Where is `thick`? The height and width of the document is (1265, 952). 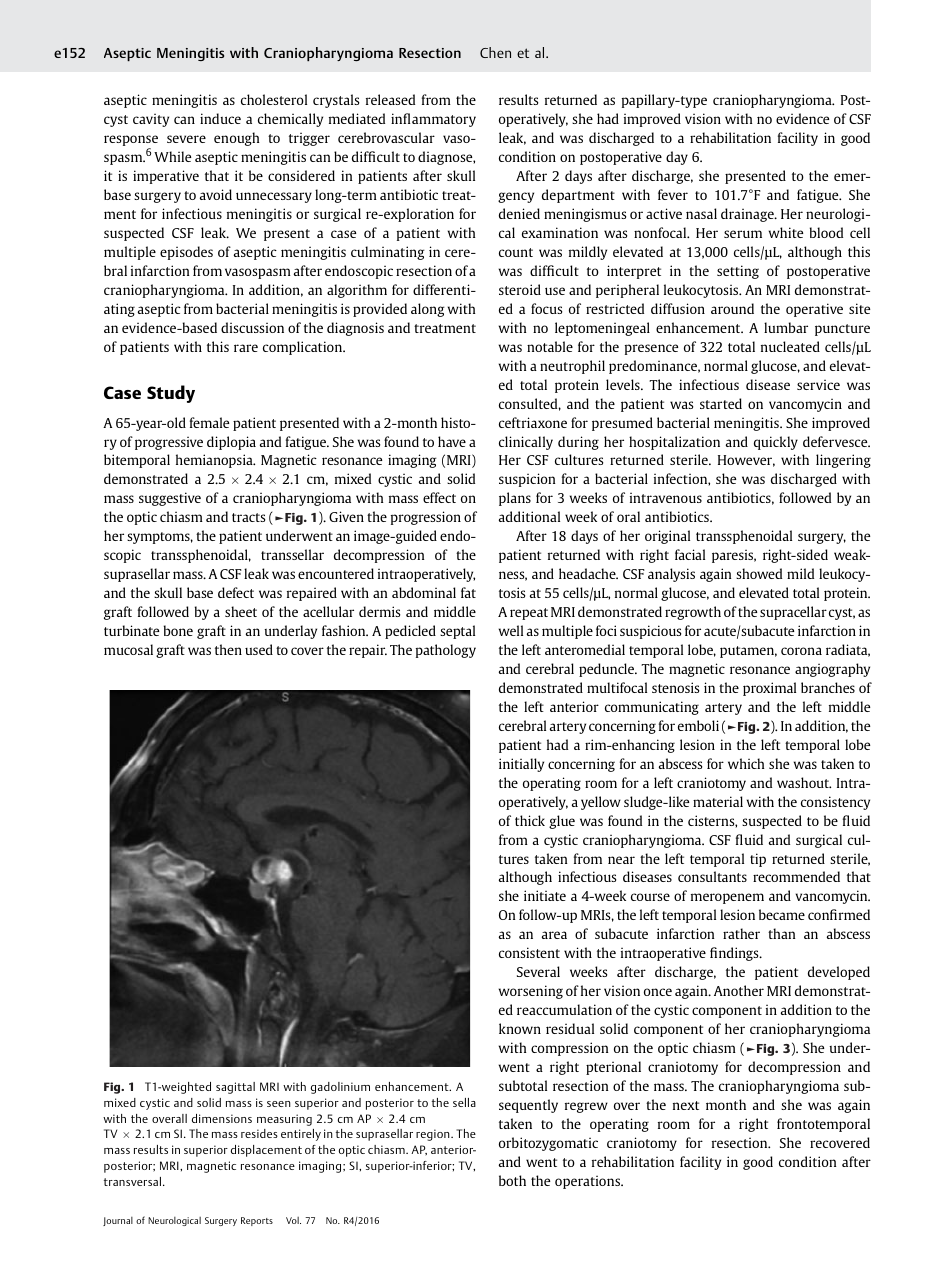
thick is located at coordinates (530, 820).
